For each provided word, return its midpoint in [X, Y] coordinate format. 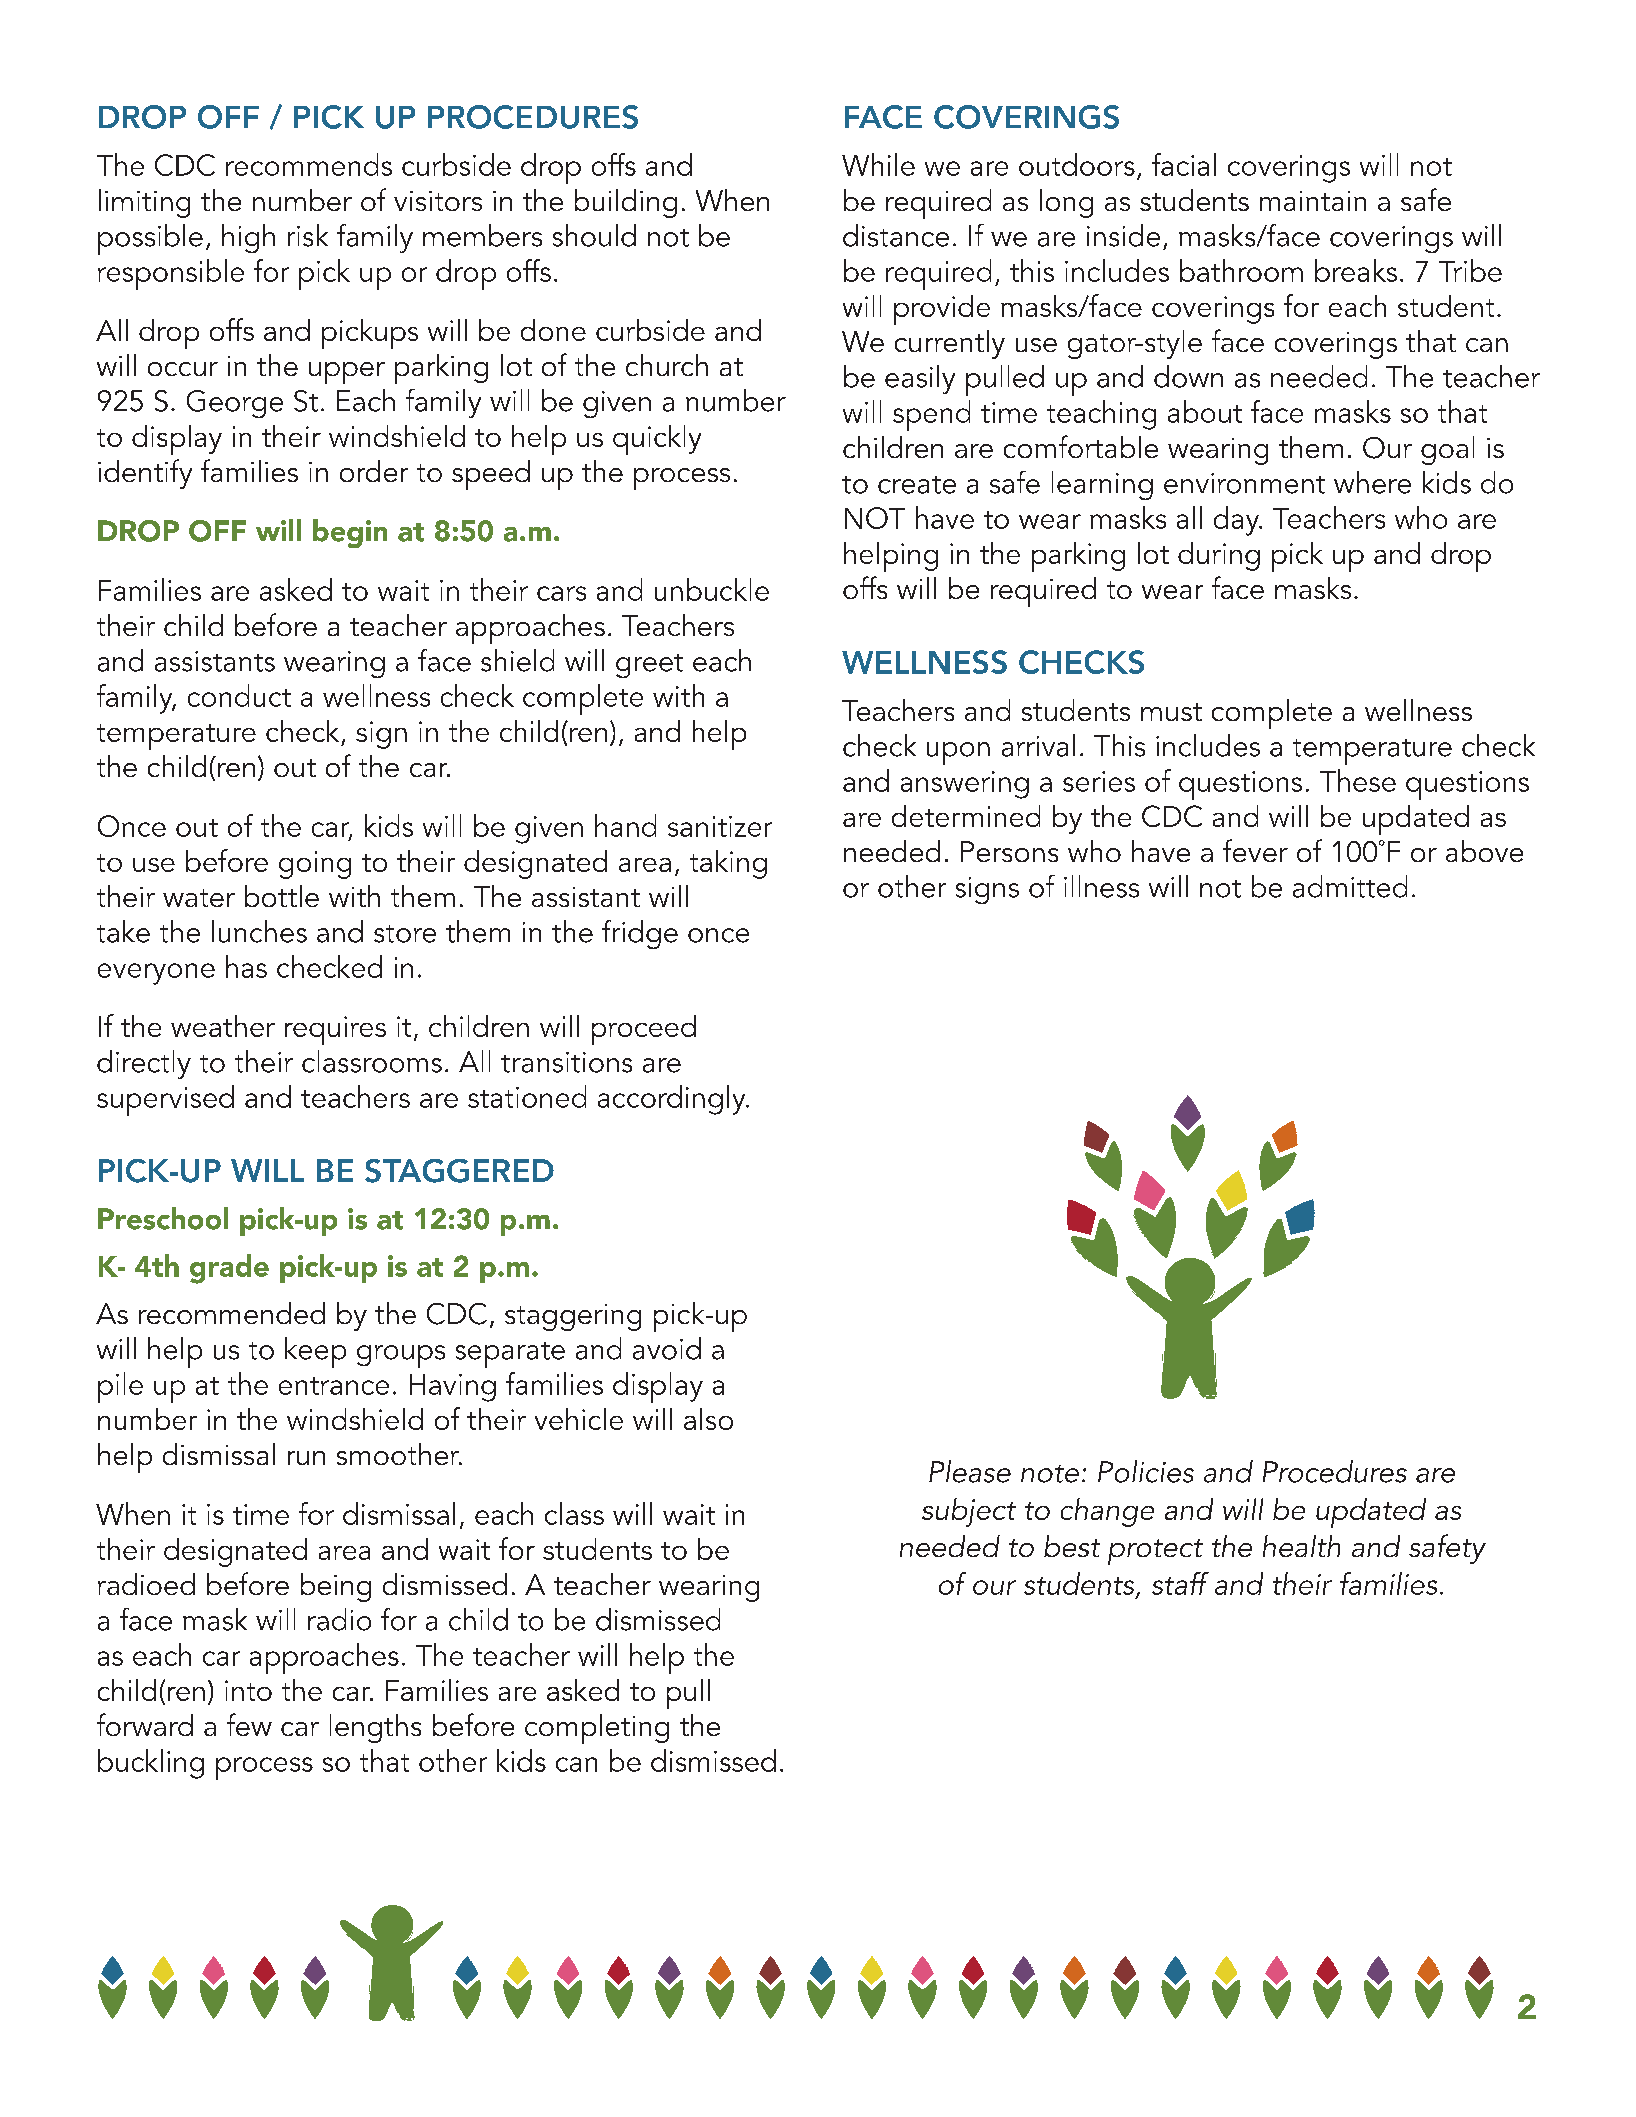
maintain [1313, 201]
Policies [1146, 1471]
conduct [239, 695]
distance [896, 235]
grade [229, 1269]
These [1358, 780]
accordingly [673, 1100]
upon [958, 753]
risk [308, 235]
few [249, 1724]
